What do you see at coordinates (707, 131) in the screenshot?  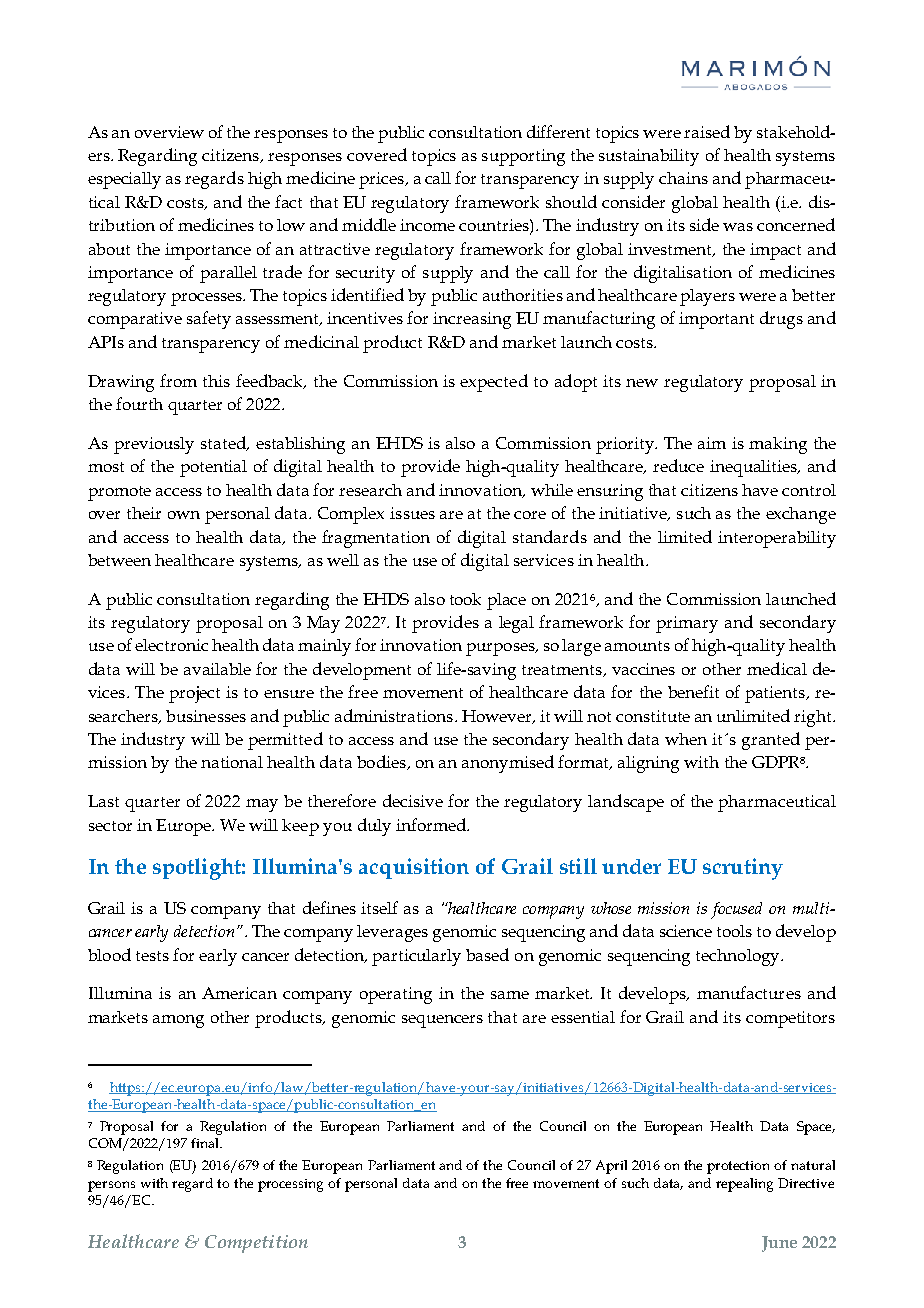 I see `raised` at bounding box center [707, 131].
